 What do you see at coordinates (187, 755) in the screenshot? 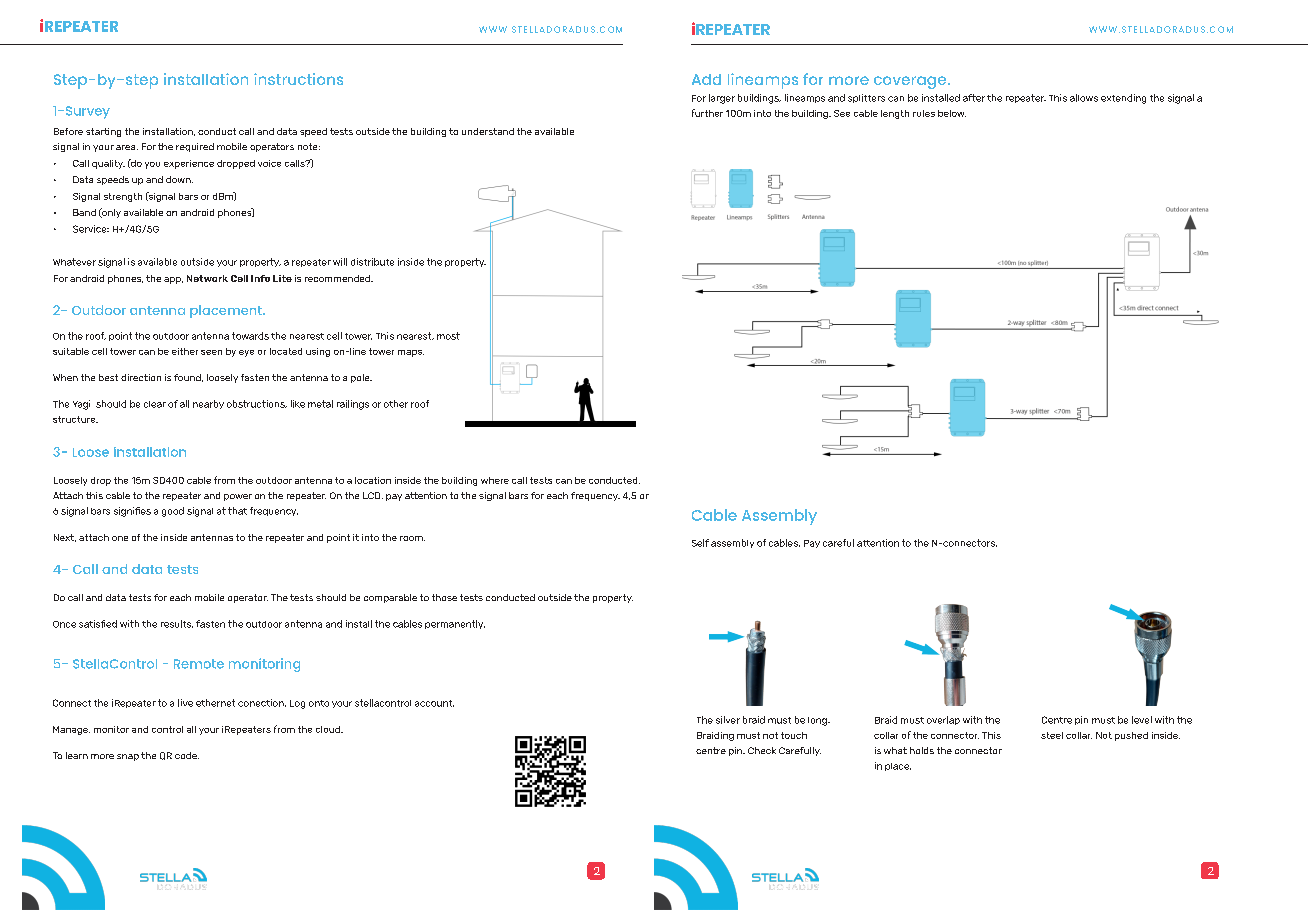
I see `code` at bounding box center [187, 755].
